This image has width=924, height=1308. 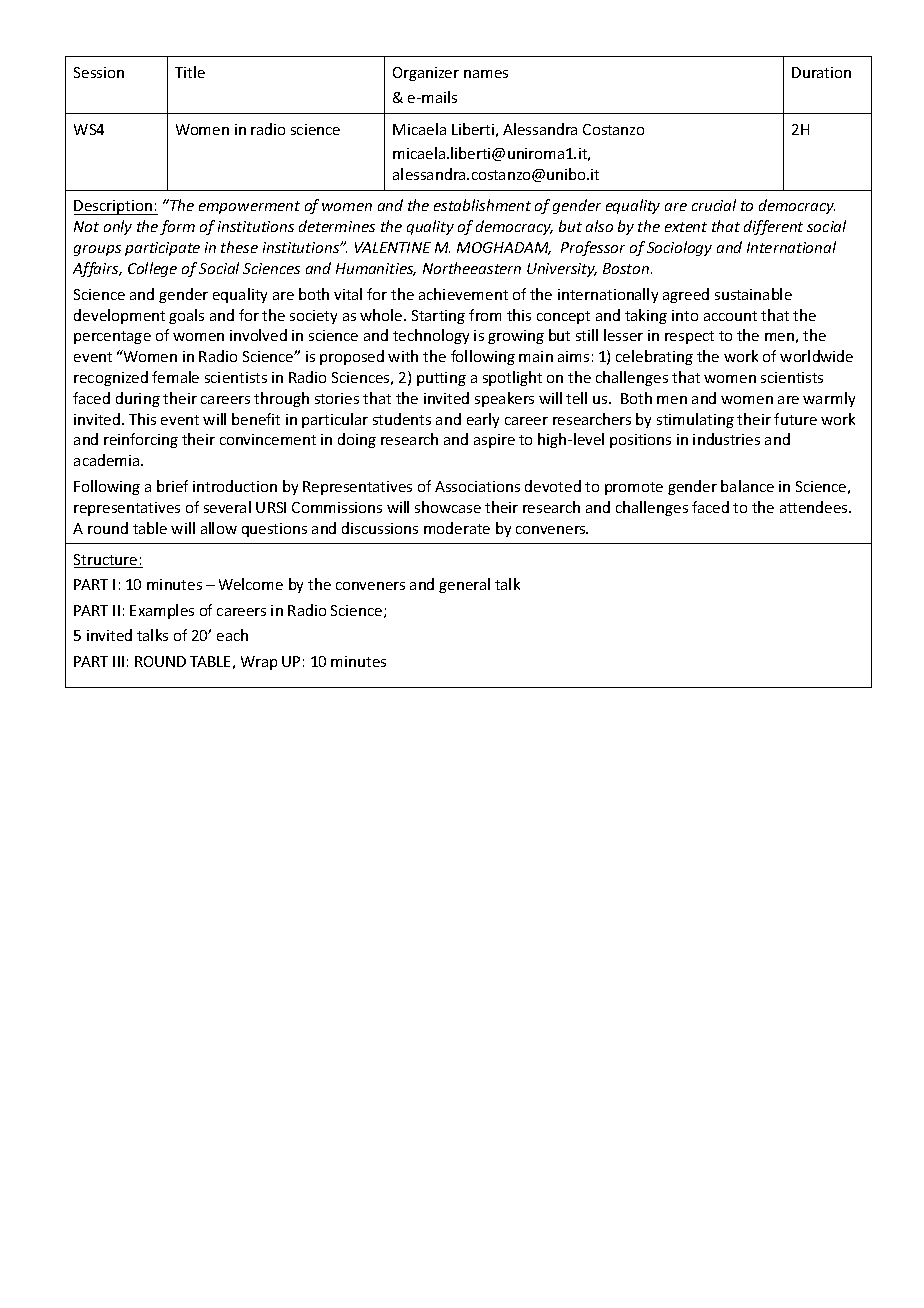 I want to click on industries, so click(x=726, y=439).
